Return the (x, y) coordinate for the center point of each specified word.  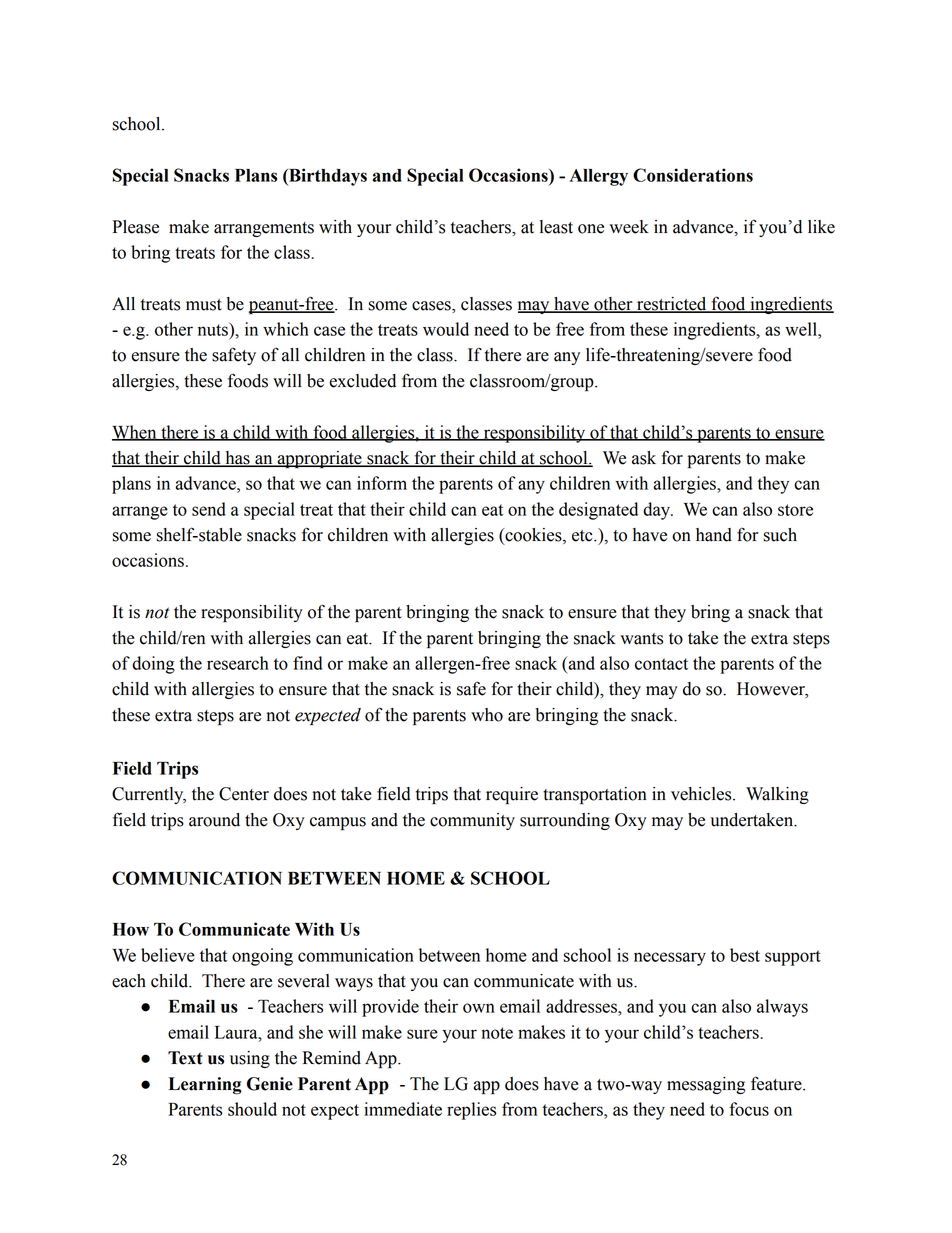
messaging (706, 1085)
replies (471, 1111)
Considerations (693, 175)
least (556, 227)
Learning (205, 1086)
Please (135, 227)
